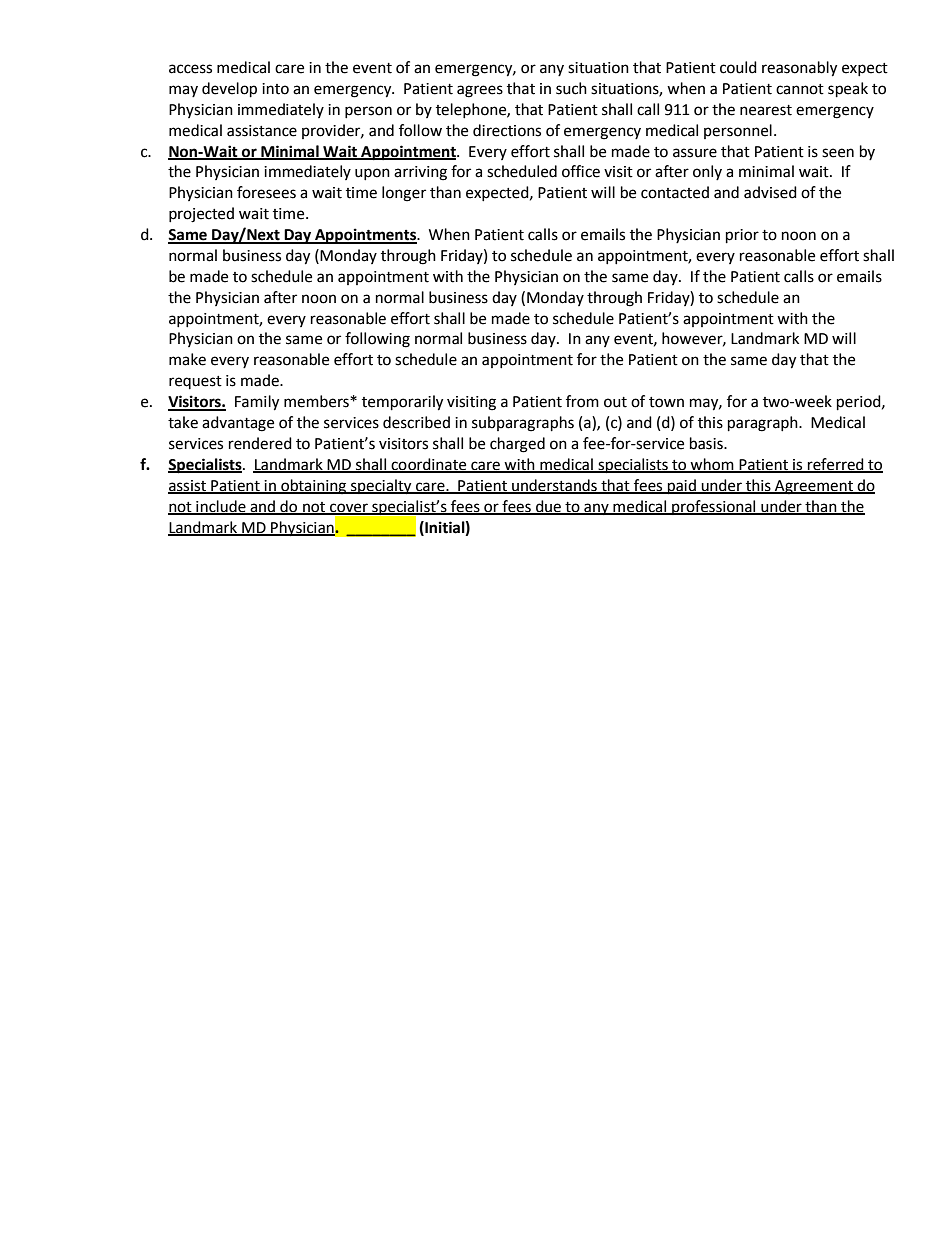 This screenshot has width=952, height=1233. Describe the element at coordinates (742, 236) in the screenshot. I see `prior` at that location.
